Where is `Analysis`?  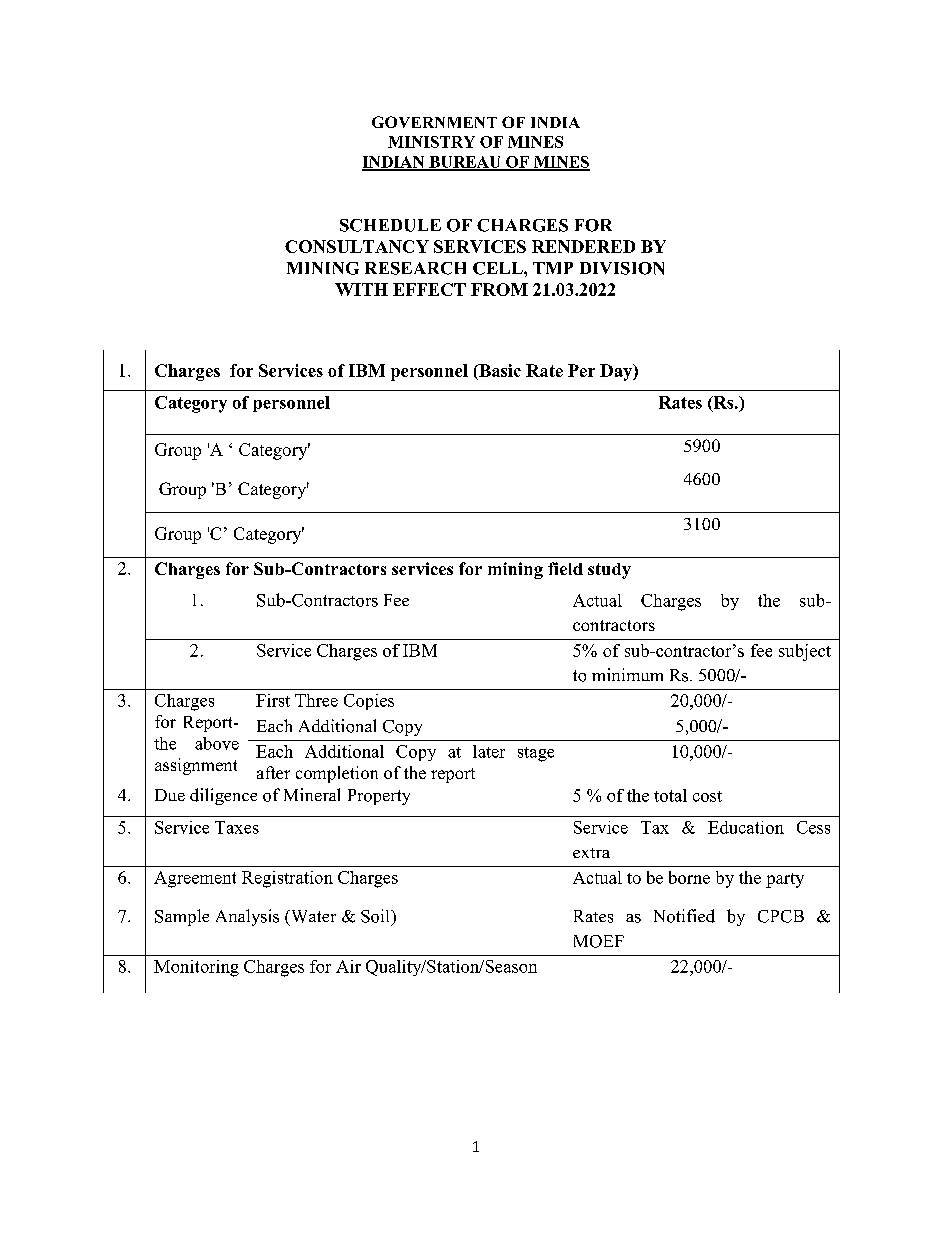
Analysis is located at coordinates (247, 917).
